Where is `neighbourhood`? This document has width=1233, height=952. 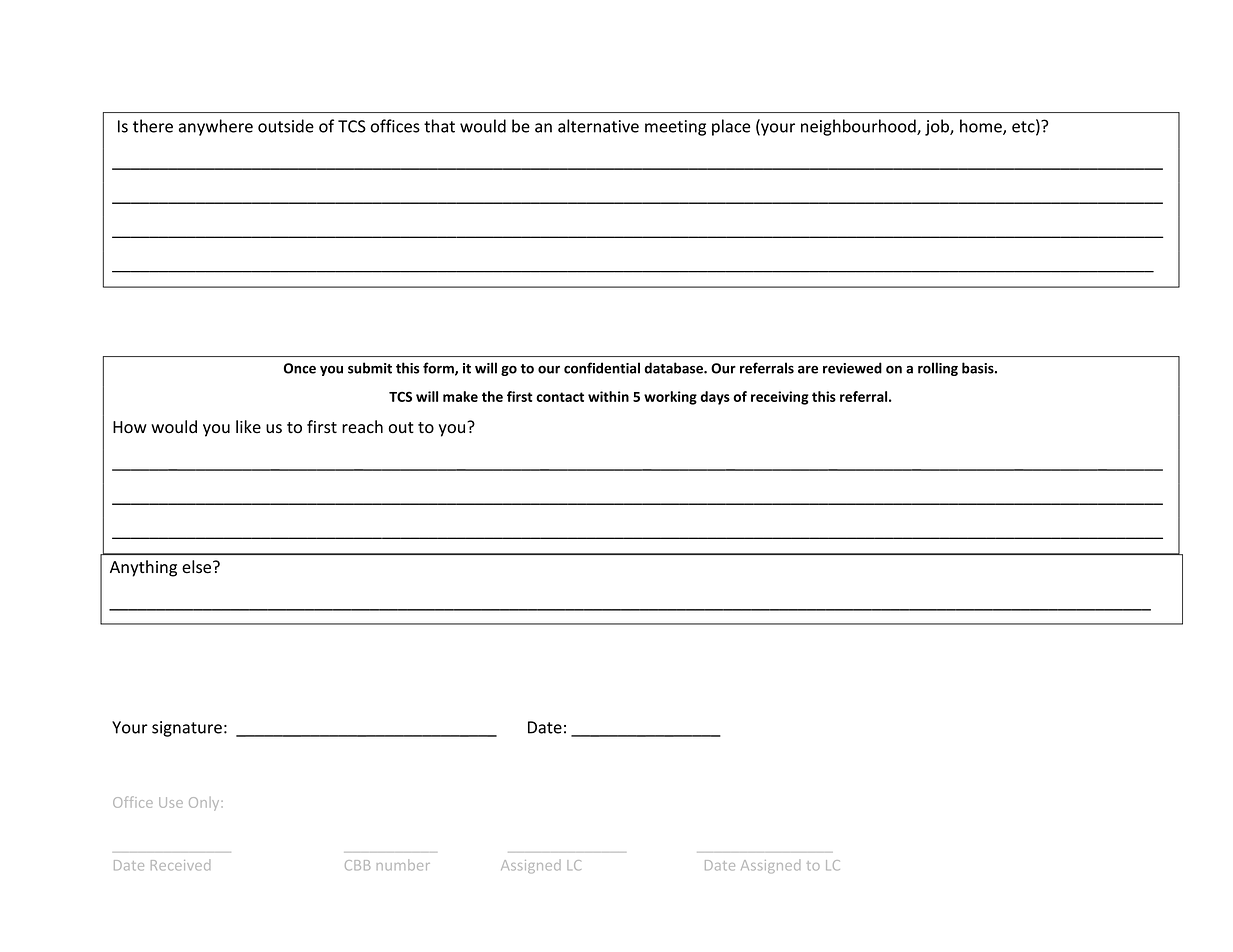 neighbourhood is located at coordinates (859, 127).
